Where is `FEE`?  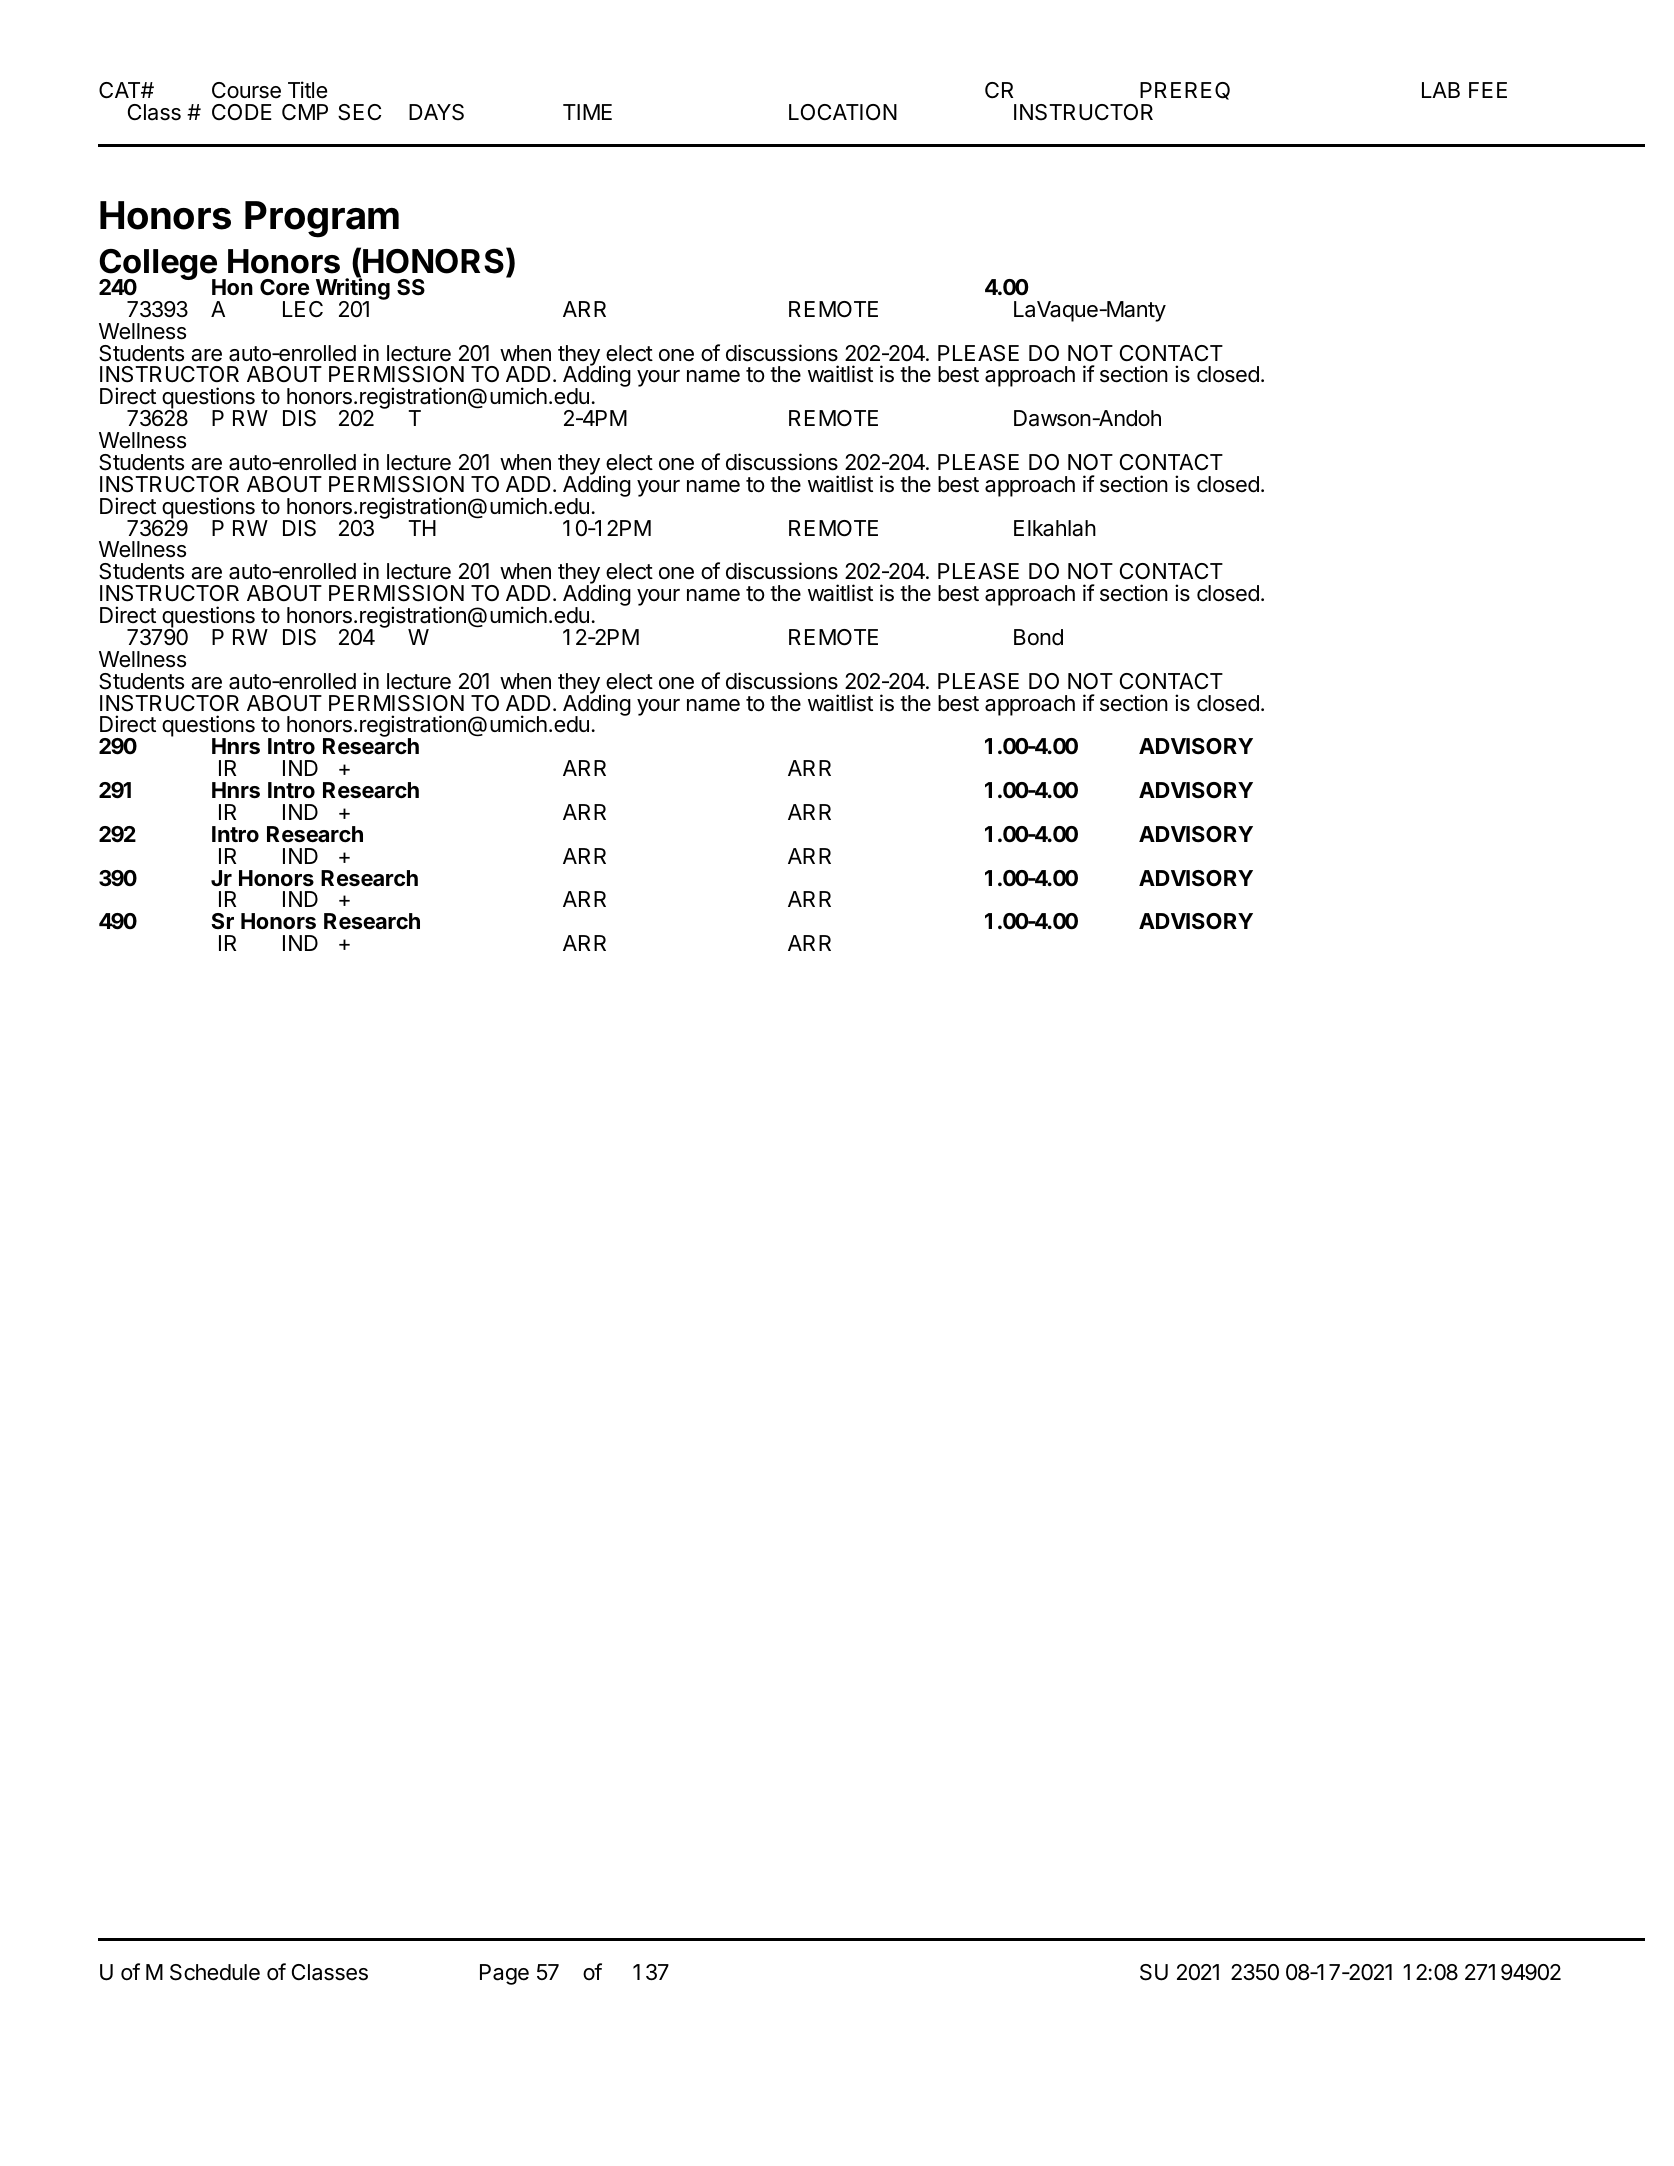
FEE is located at coordinates (1488, 90).
